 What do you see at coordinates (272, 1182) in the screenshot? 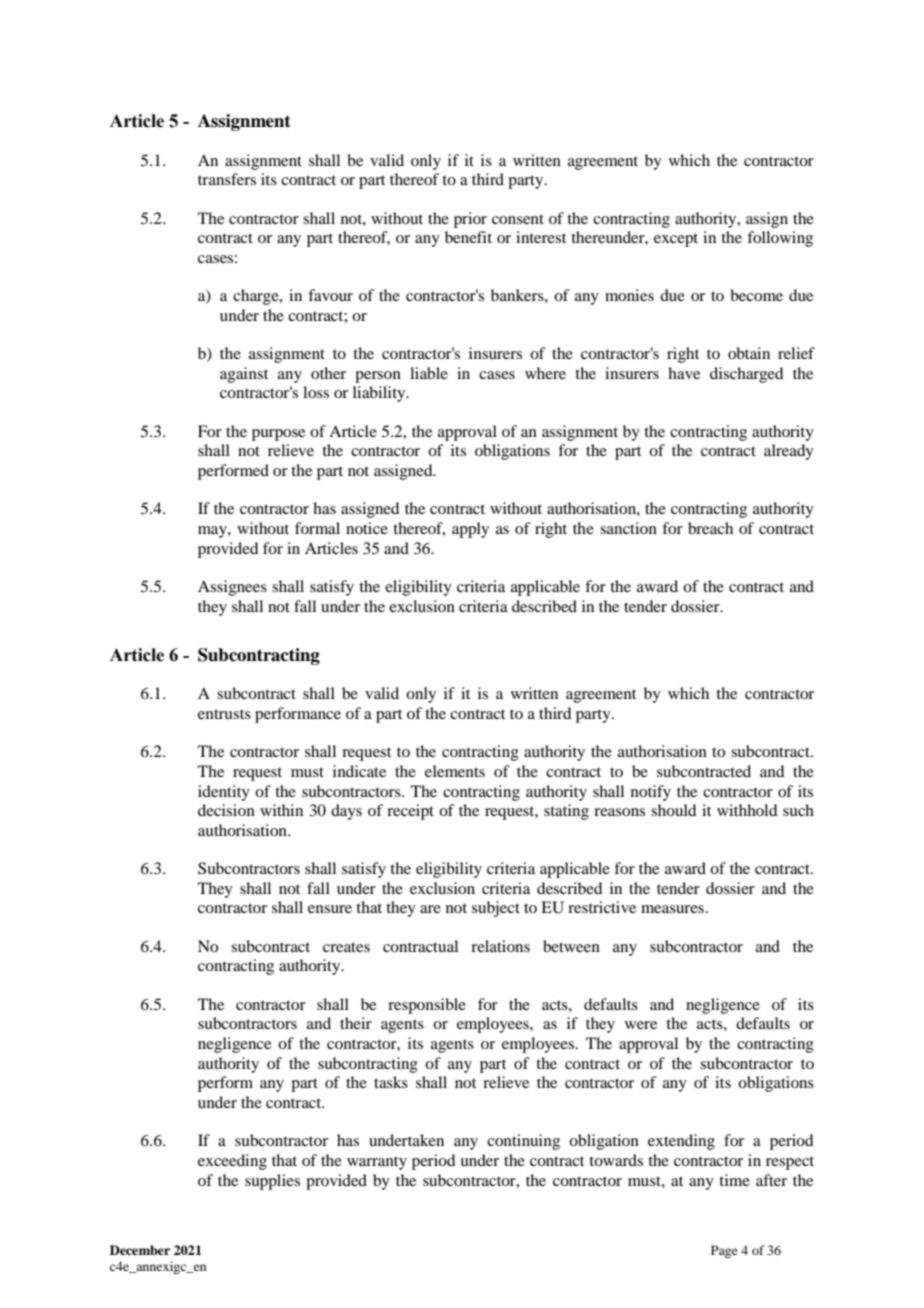
I see `supplies` at bounding box center [272, 1182].
